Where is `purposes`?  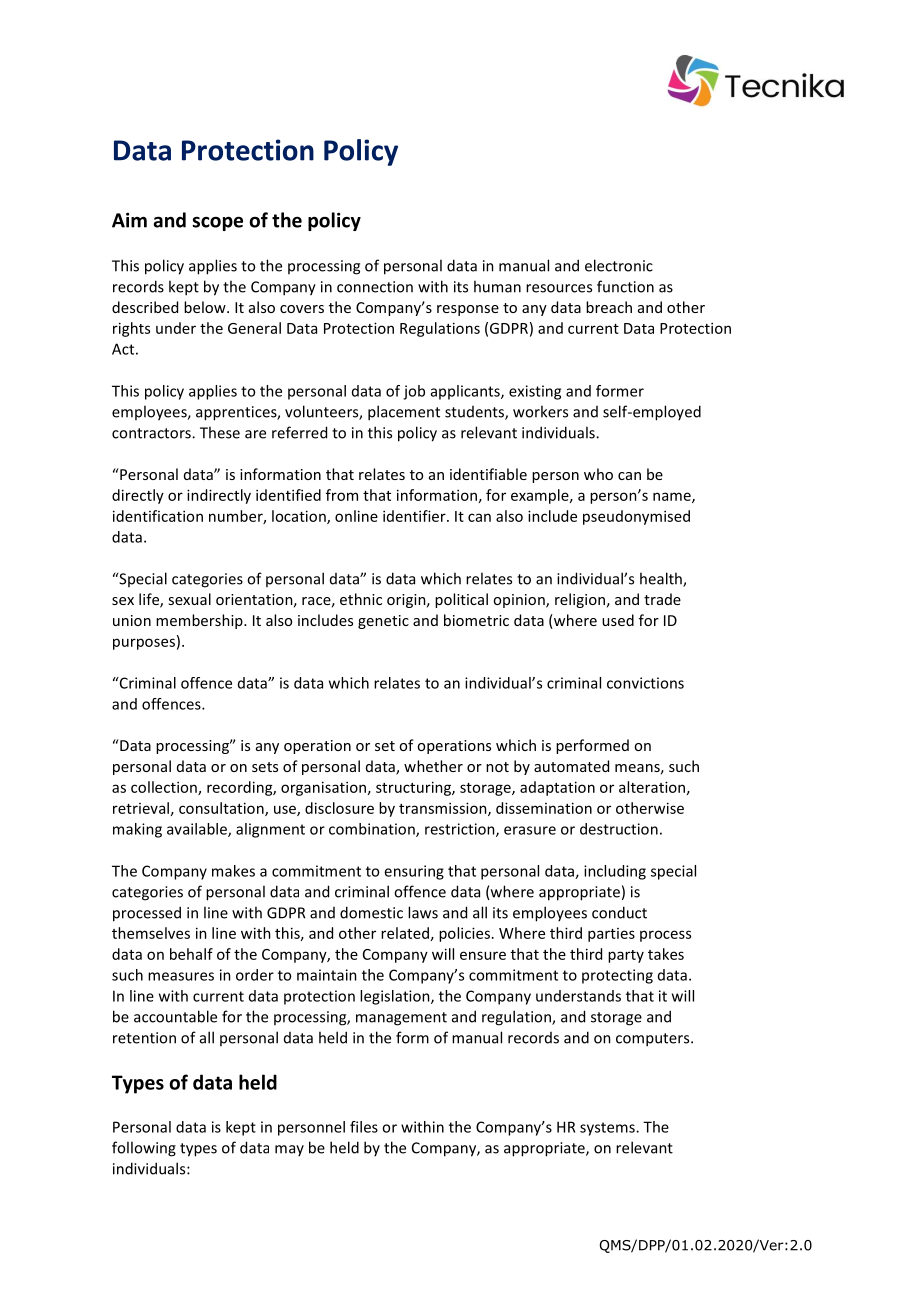
purposes is located at coordinates (144, 644).
